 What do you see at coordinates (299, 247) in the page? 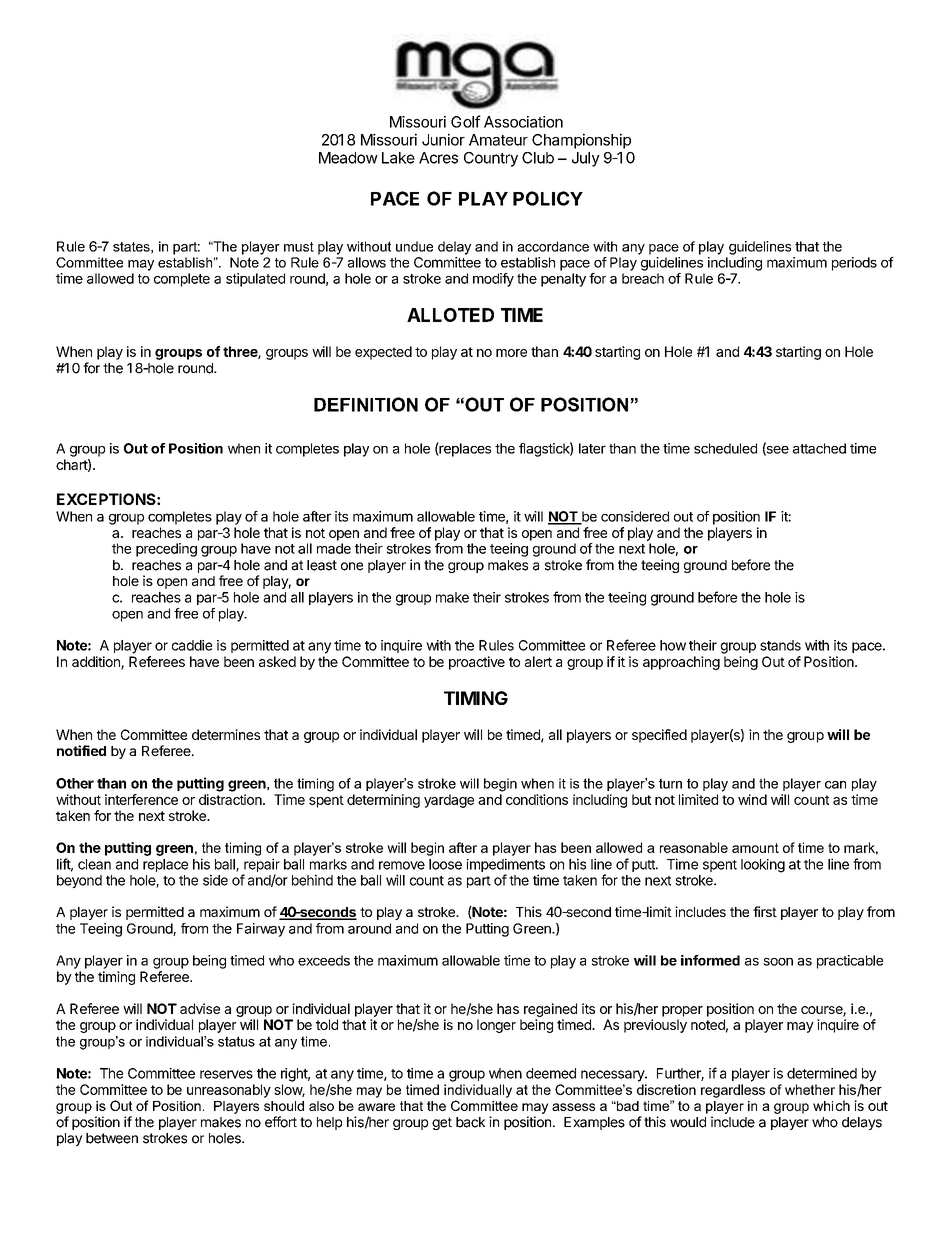
I see `must` at bounding box center [299, 247].
